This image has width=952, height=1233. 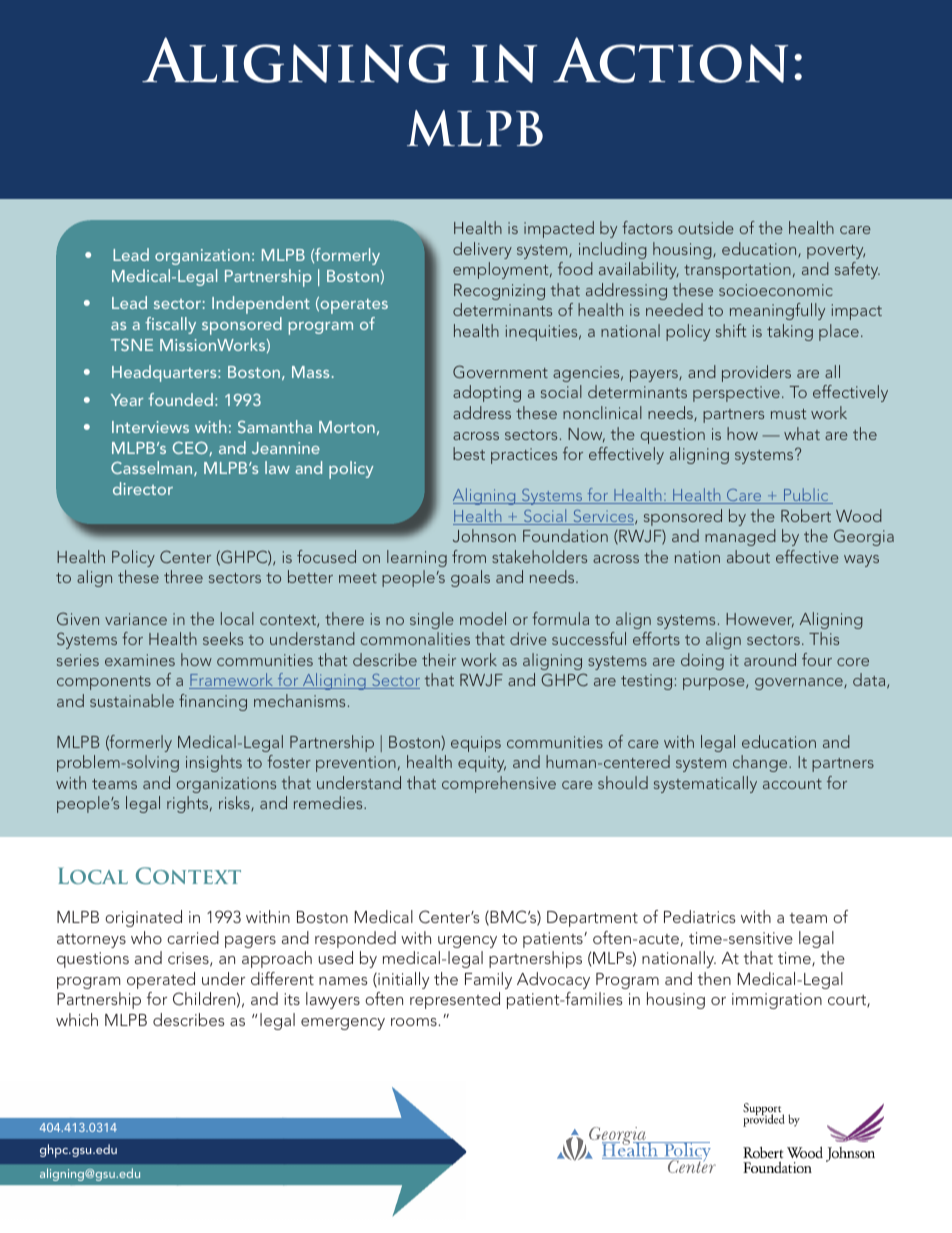 I want to click on operated, so click(x=161, y=980).
